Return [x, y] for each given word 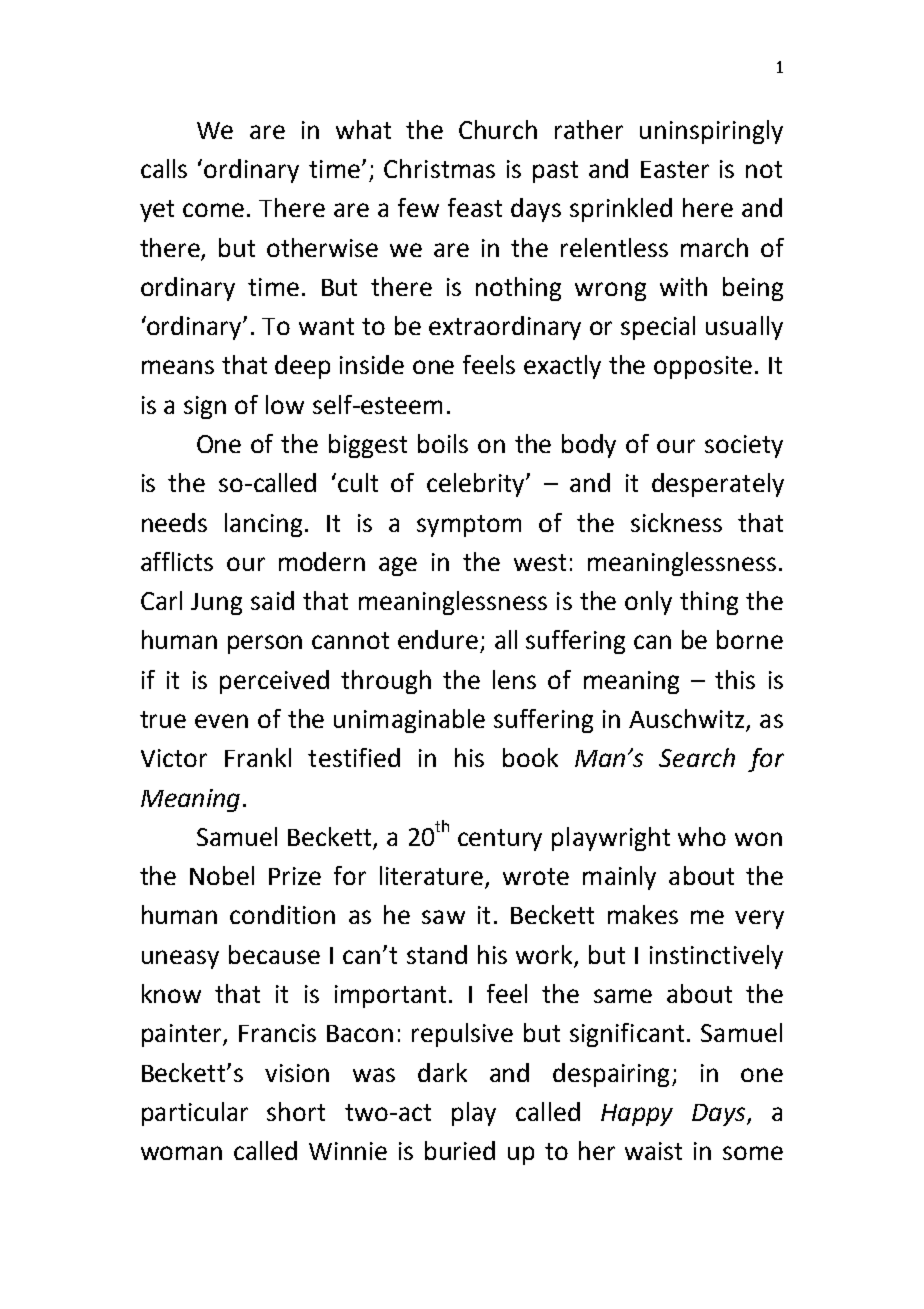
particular [195, 1114]
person [265, 644]
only [648, 603]
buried [460, 1150]
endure [438, 639]
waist [653, 1151]
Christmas [439, 168]
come [213, 210]
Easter [675, 169]
